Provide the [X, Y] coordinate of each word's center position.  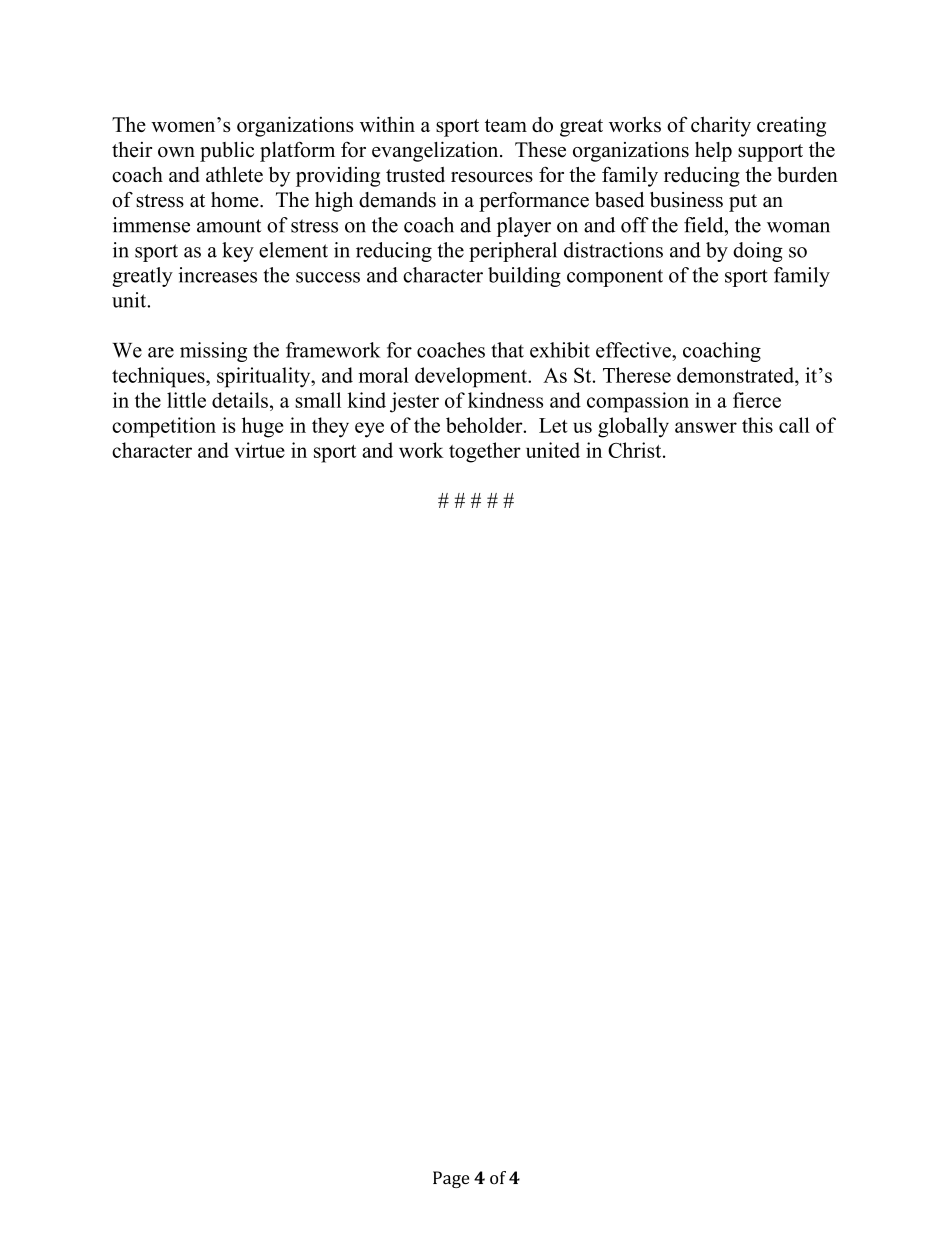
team [506, 125]
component [615, 278]
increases [218, 275]
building [524, 277]
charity [721, 126]
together [485, 452]
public [227, 152]
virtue [260, 450]
